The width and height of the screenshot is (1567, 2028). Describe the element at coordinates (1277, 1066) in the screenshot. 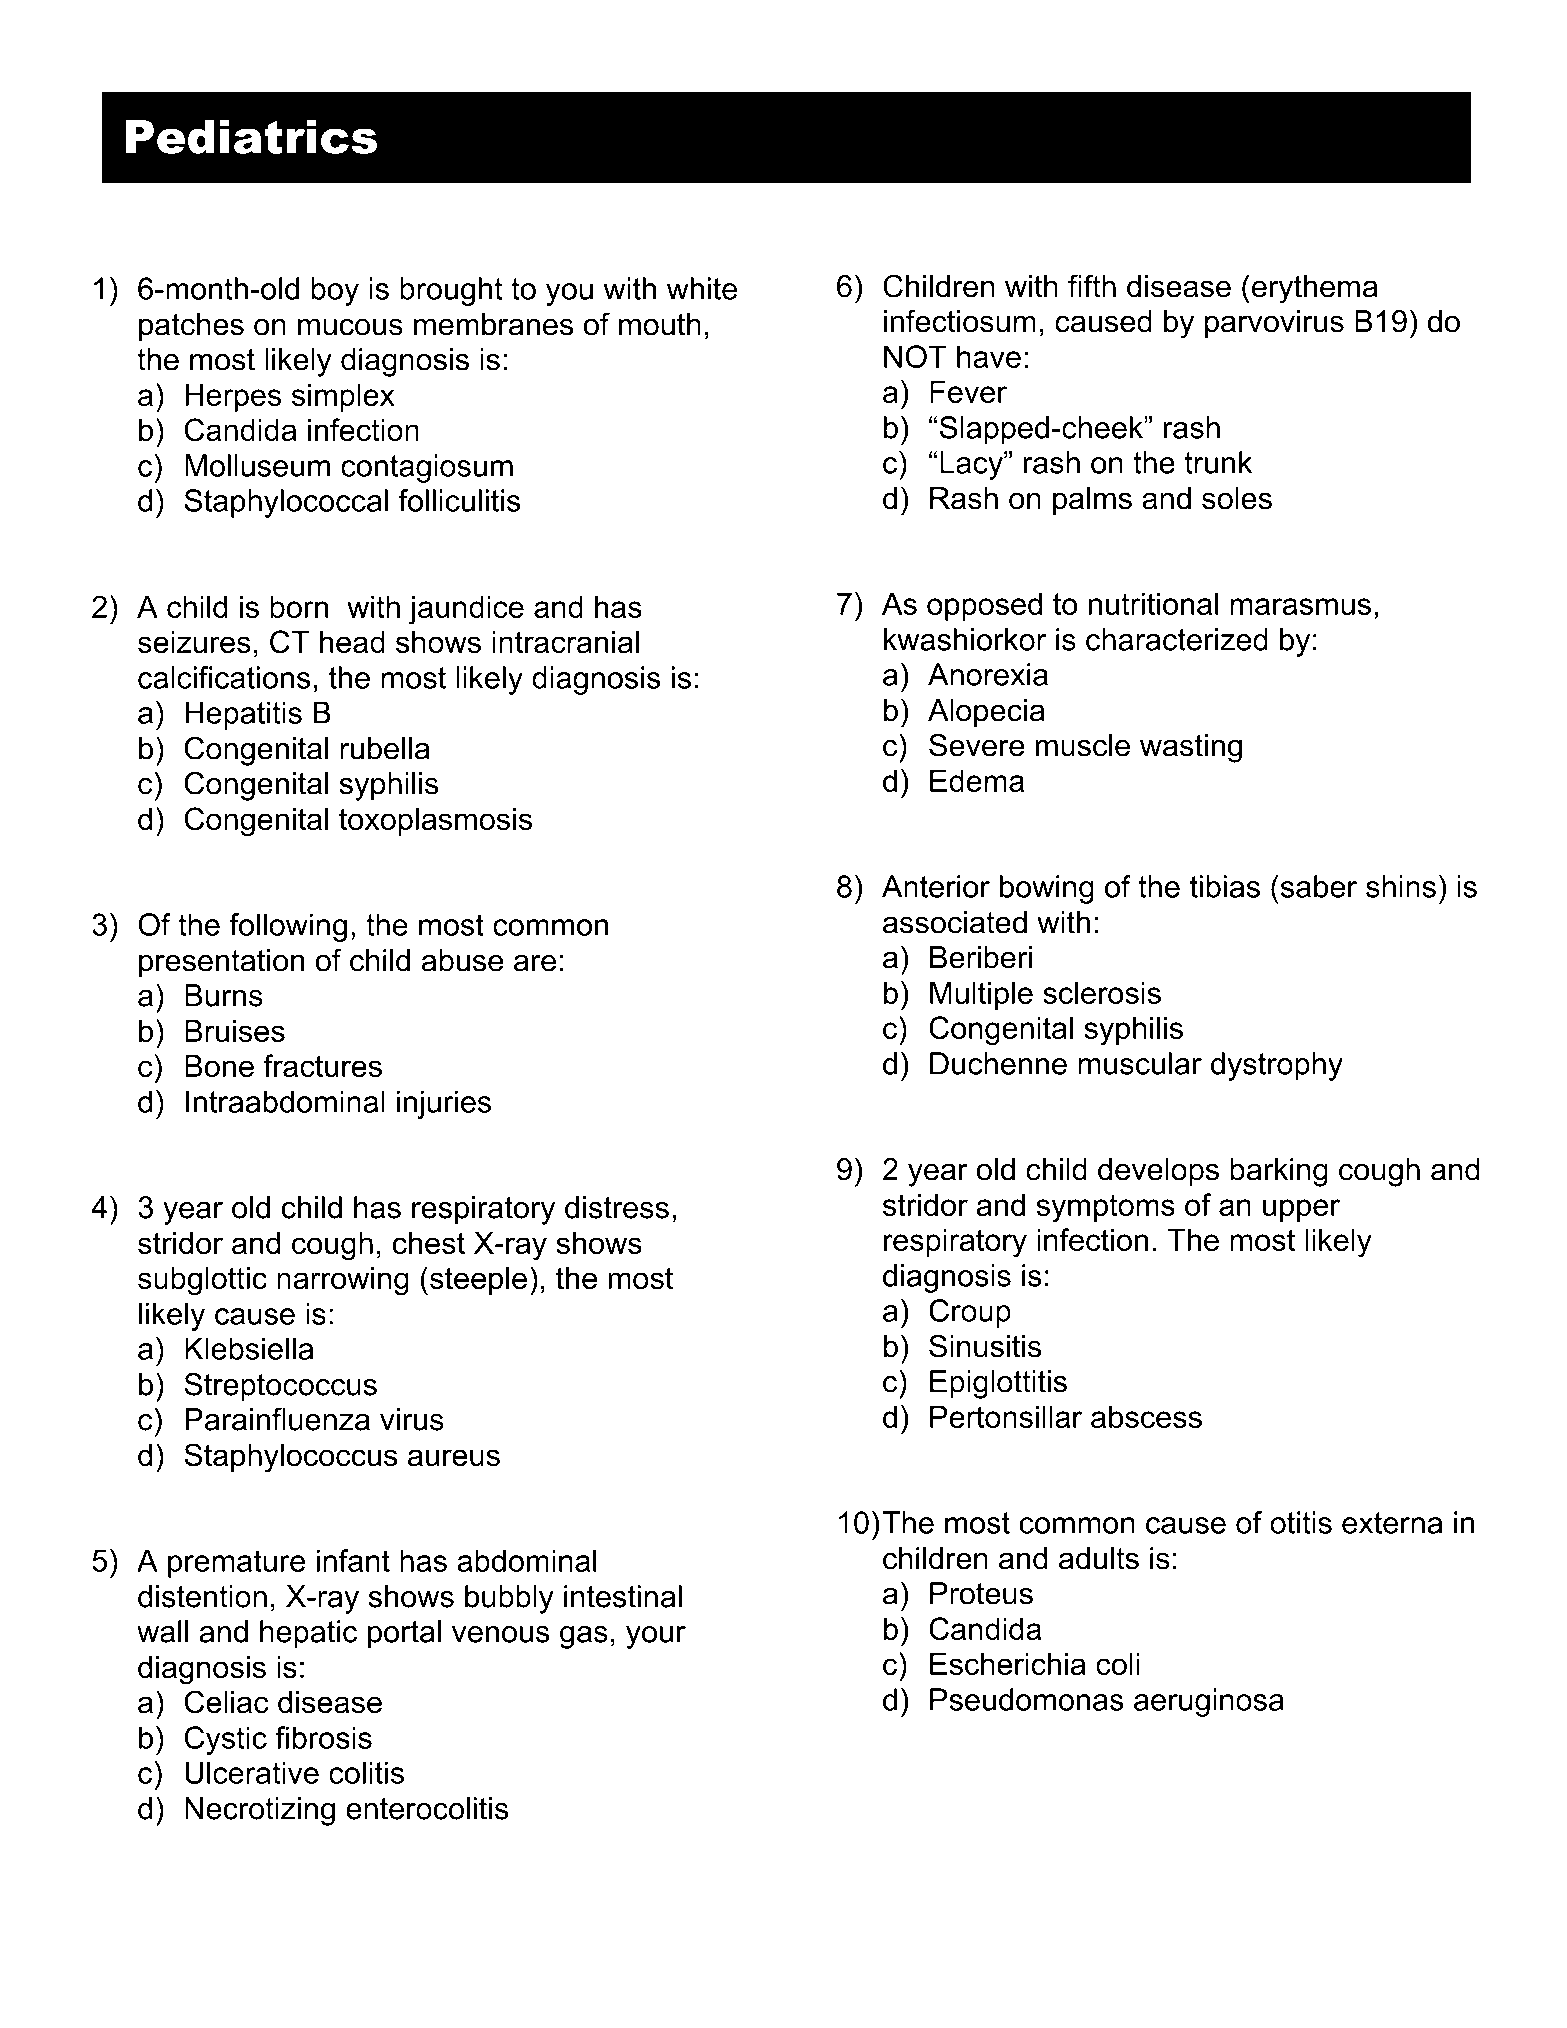

I see `dystrophy` at that location.
